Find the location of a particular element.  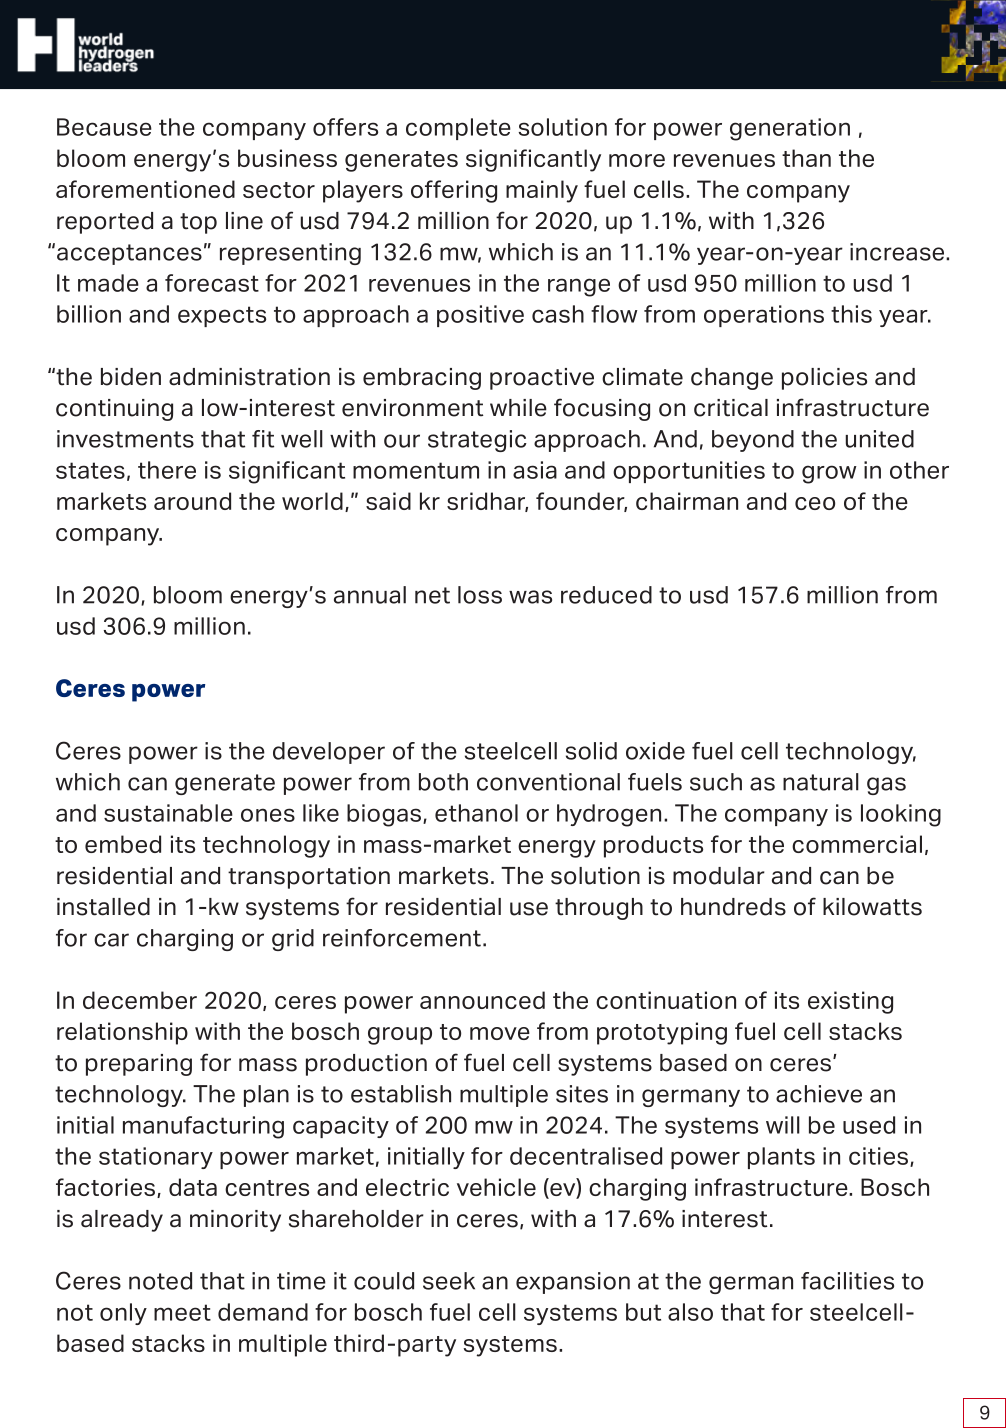

sustainable is located at coordinates (168, 813).
